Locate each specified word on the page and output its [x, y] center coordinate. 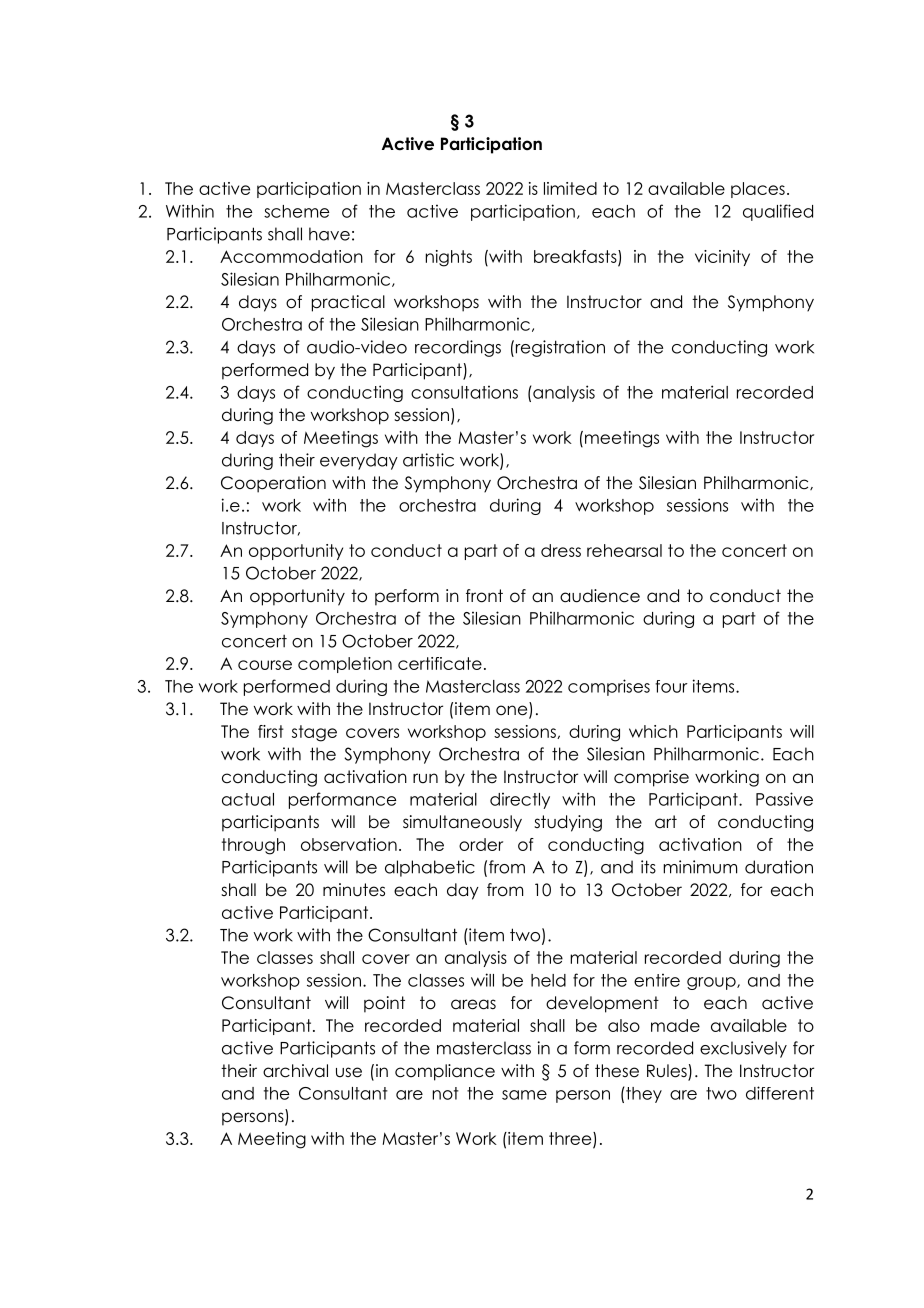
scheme [296, 211]
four [671, 686]
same [524, 1095]
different [780, 1093]
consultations [464, 392]
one [513, 711]
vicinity [722, 258]
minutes [354, 890]
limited [570, 188]
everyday [359, 461]
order [481, 844]
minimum [700, 867]
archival [295, 1071]
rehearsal [624, 550]
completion [345, 665]
